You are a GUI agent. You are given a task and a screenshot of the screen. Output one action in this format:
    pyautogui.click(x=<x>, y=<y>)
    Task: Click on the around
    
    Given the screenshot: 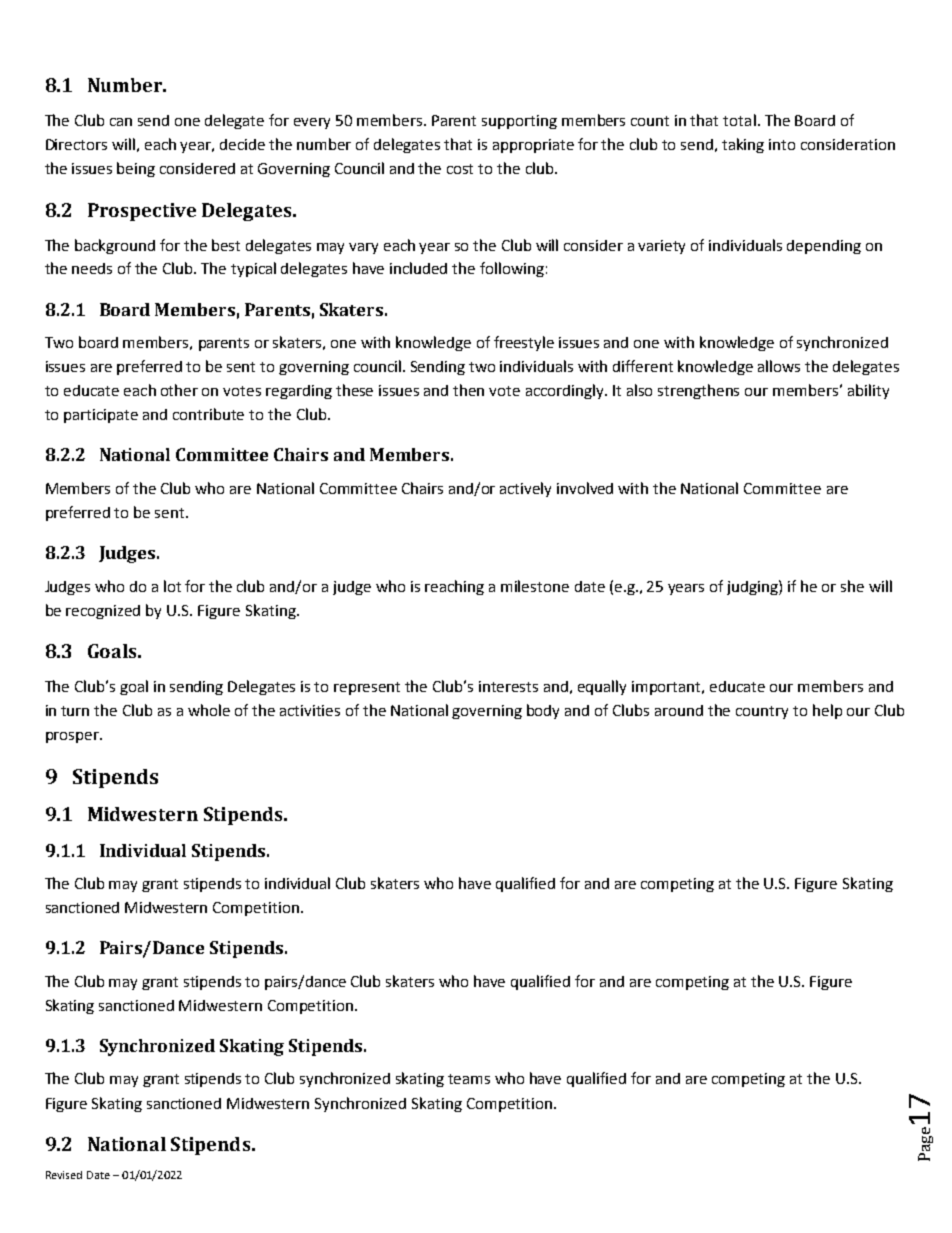 What is the action you would take?
    pyautogui.click(x=679, y=710)
